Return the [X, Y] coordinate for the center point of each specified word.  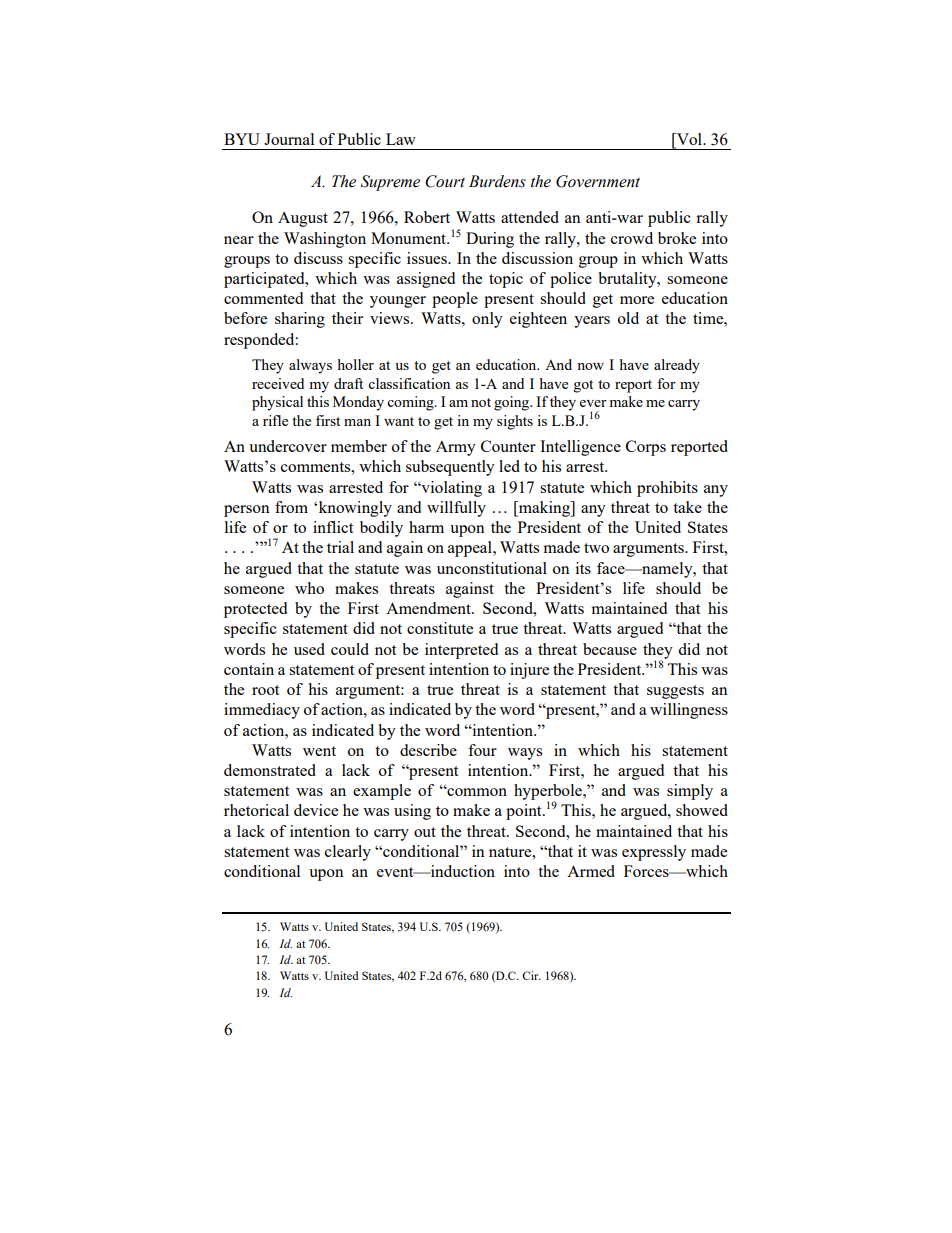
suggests [675, 692]
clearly [348, 853]
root [265, 690]
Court [445, 181]
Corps [646, 448]
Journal [289, 139]
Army [456, 448]
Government [598, 181]
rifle [275, 420]
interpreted [461, 651]
